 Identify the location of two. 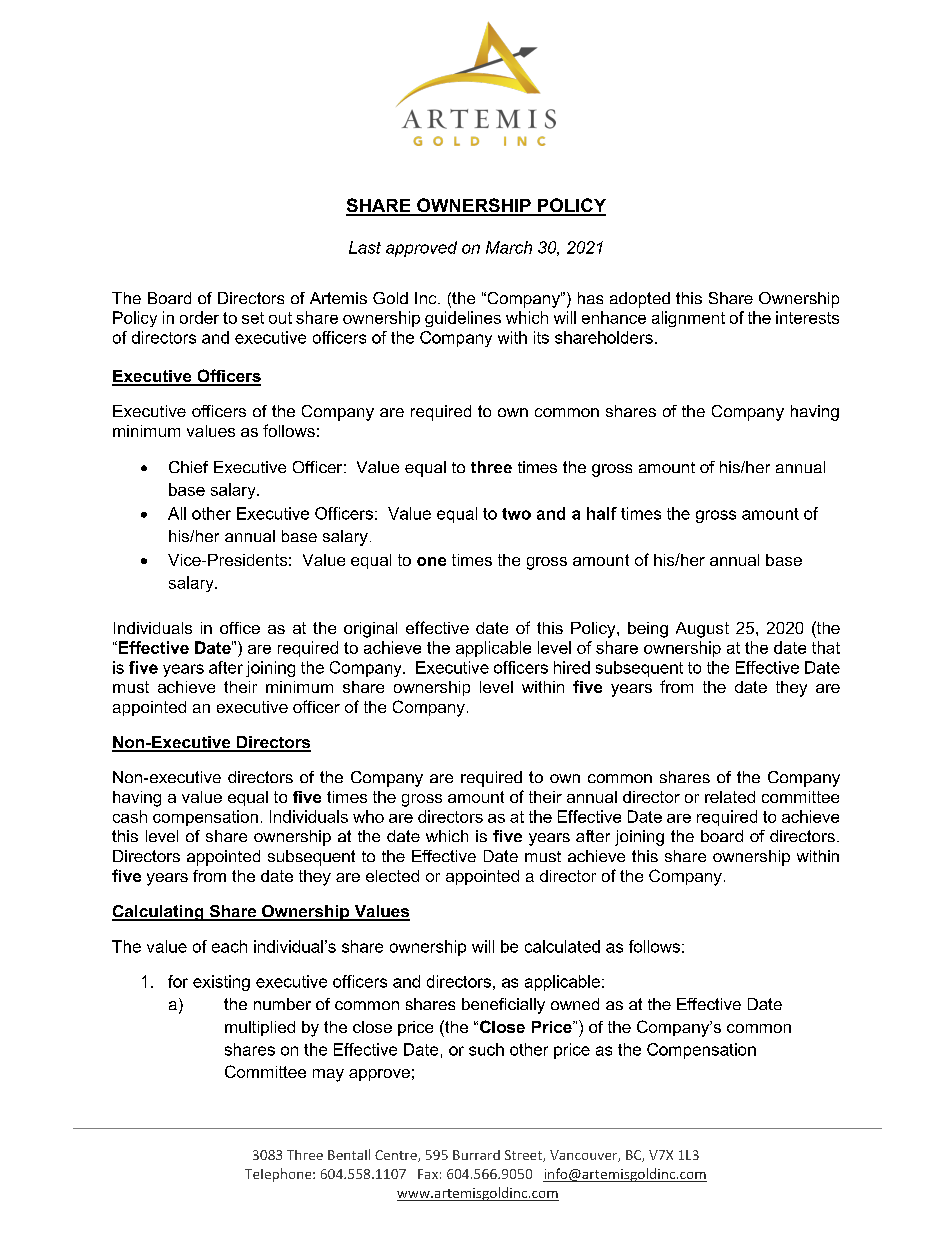
(516, 514).
